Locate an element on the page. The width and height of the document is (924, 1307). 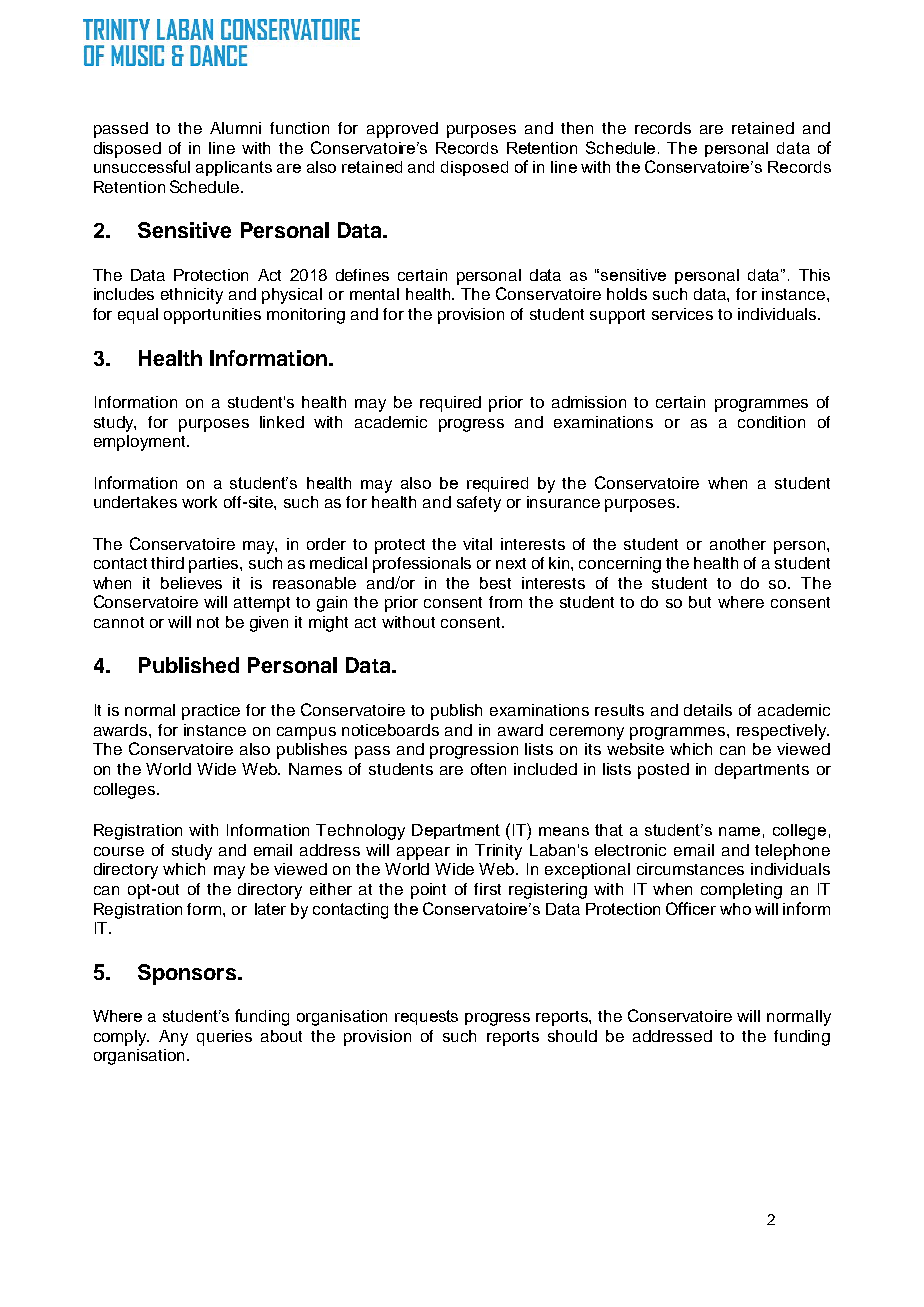
condition is located at coordinates (771, 422).
